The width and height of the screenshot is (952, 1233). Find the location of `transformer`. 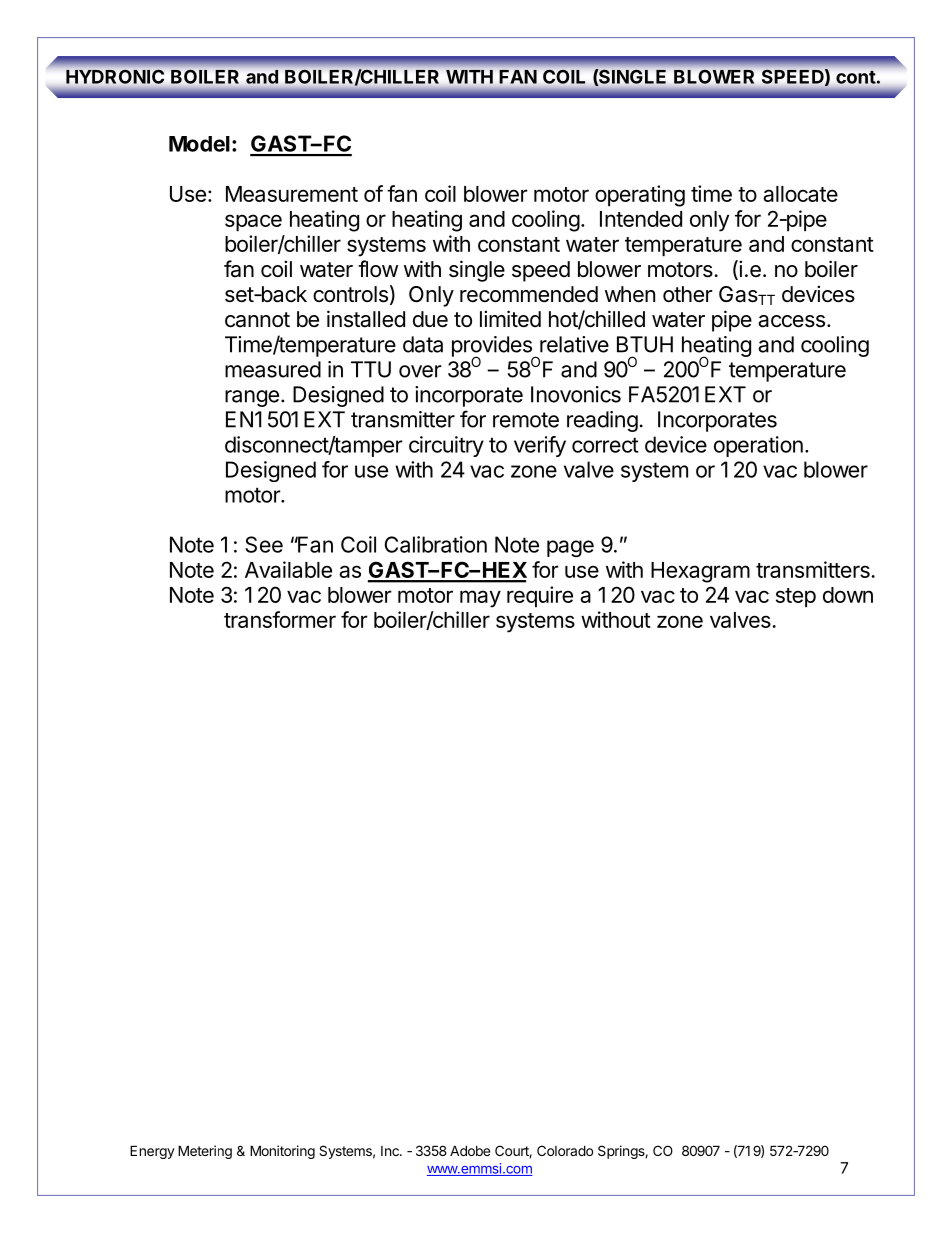

transformer is located at coordinates (280, 619).
